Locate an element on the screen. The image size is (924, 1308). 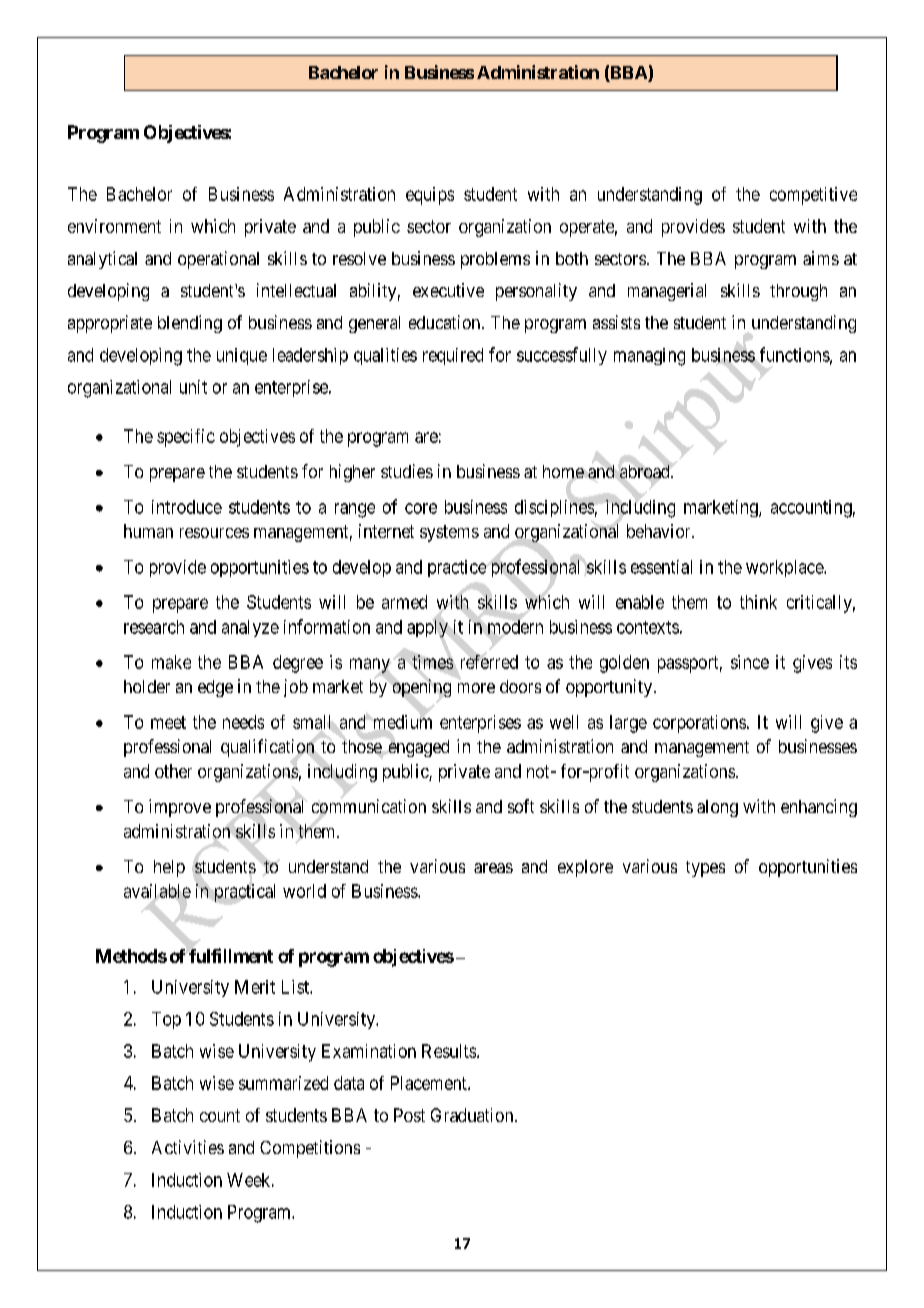
types is located at coordinates (705, 869).
